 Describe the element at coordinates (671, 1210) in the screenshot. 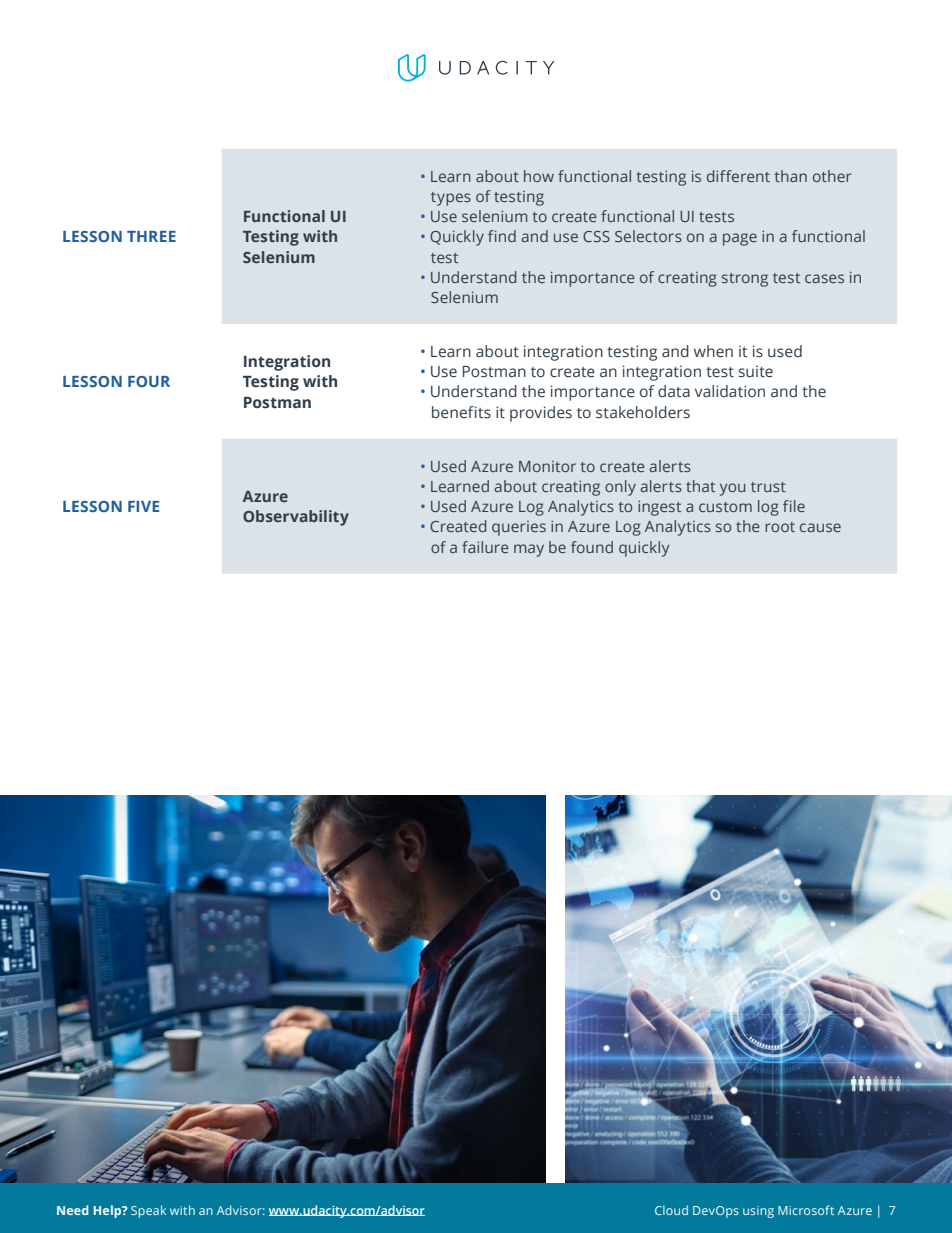

I see `Cloud` at that location.
